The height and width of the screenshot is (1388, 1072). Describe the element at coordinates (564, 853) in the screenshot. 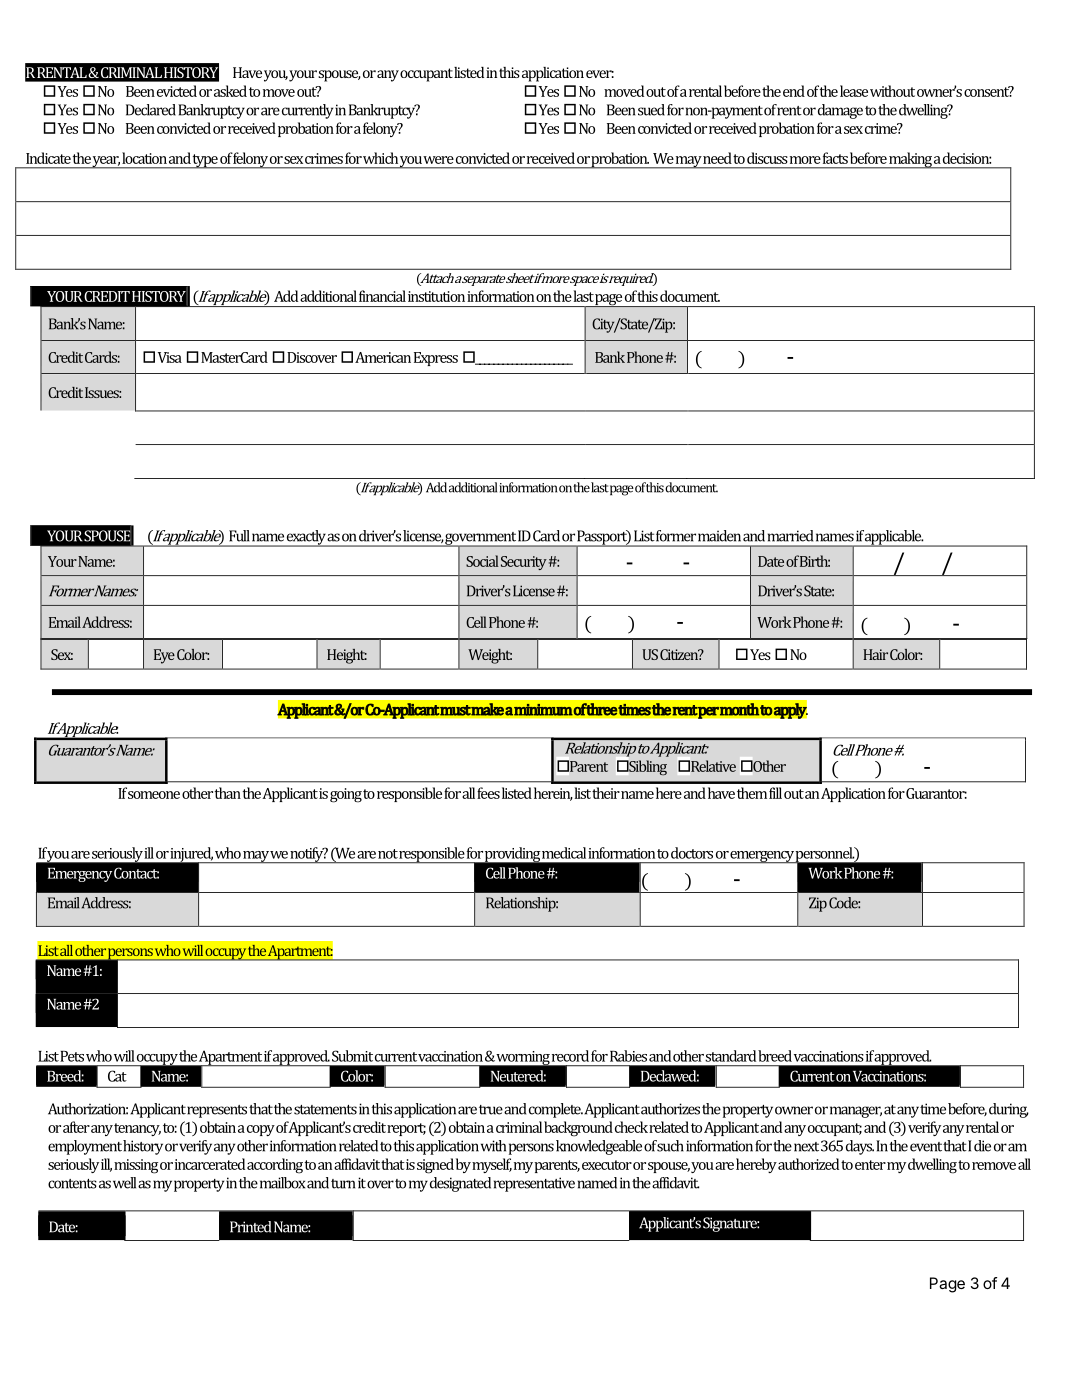

I see `medical` at that location.
